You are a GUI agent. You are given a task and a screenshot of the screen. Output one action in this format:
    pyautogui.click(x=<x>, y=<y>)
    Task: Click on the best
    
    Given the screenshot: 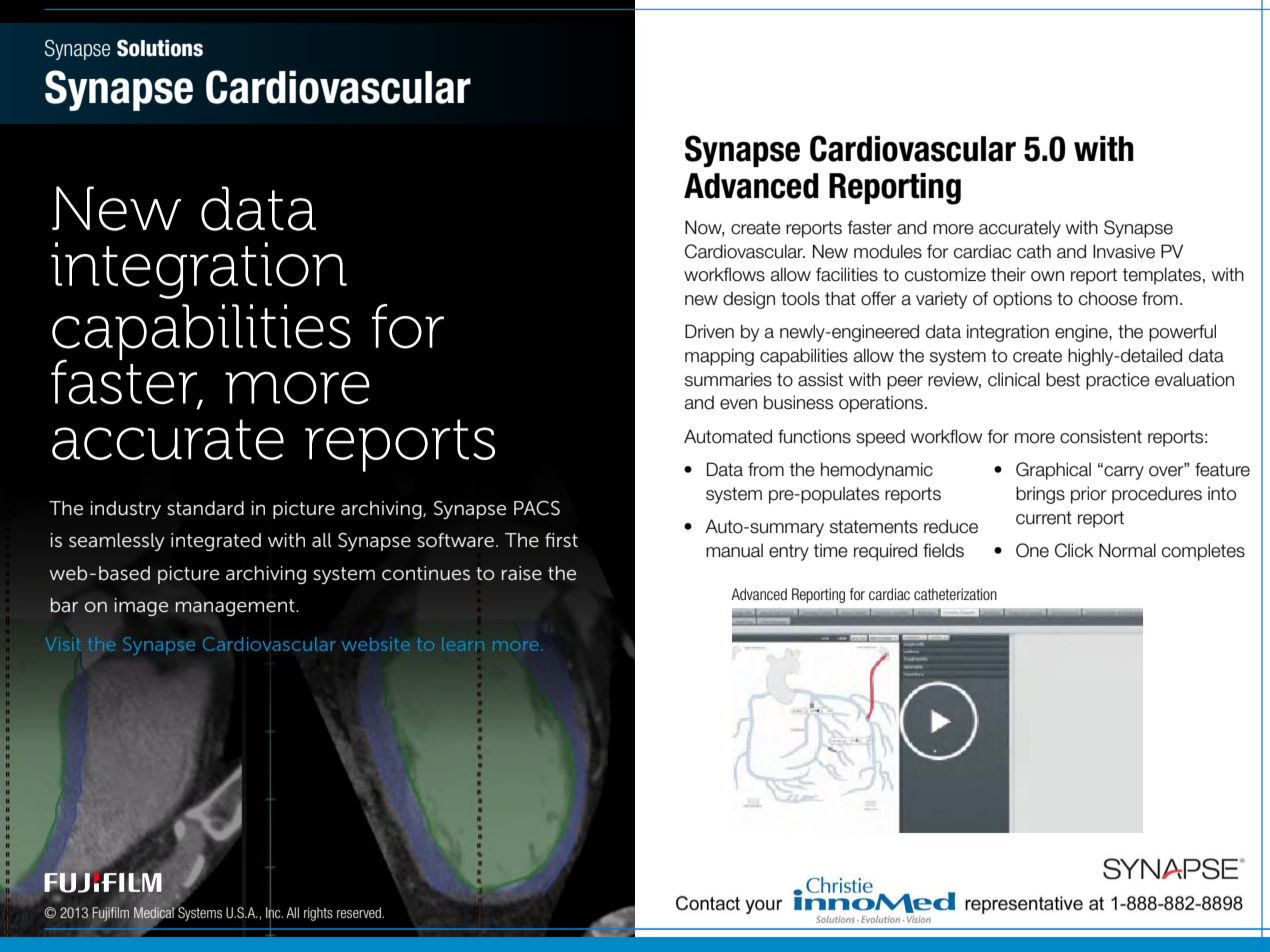 What is the action you would take?
    pyautogui.click(x=1063, y=379)
